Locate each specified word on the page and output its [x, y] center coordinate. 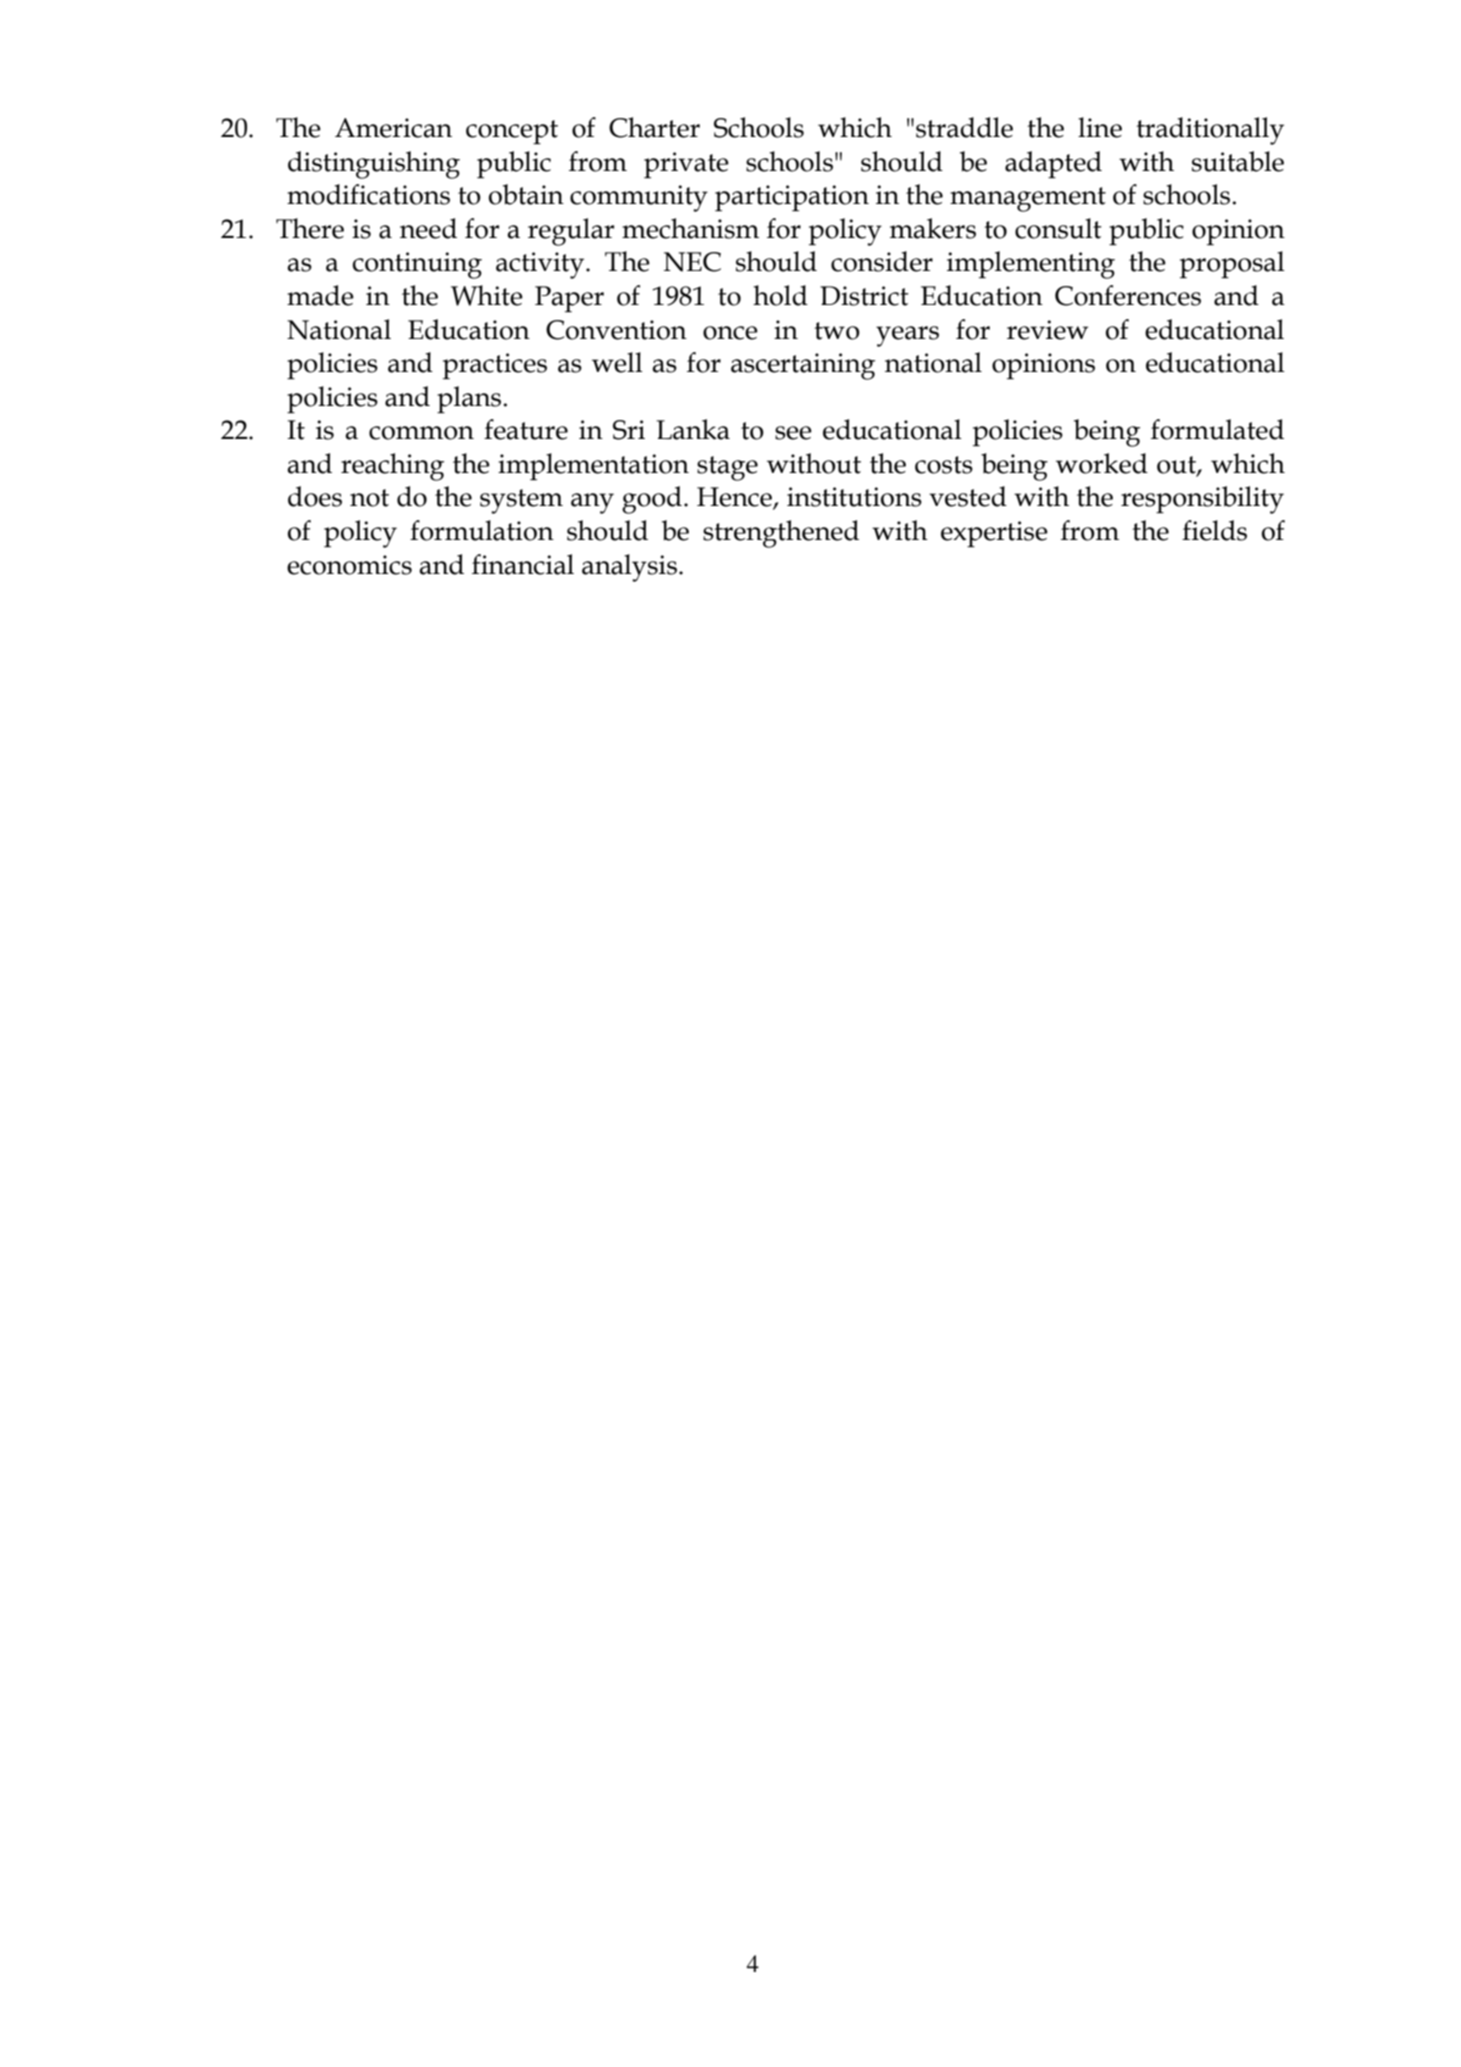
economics [349, 565]
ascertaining [803, 366]
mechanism [690, 228]
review [1047, 330]
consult [1058, 228]
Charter [654, 127]
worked [1102, 463]
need [428, 228]
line [1100, 127]
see [793, 433]
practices [495, 366]
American [393, 128]
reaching [392, 467]
